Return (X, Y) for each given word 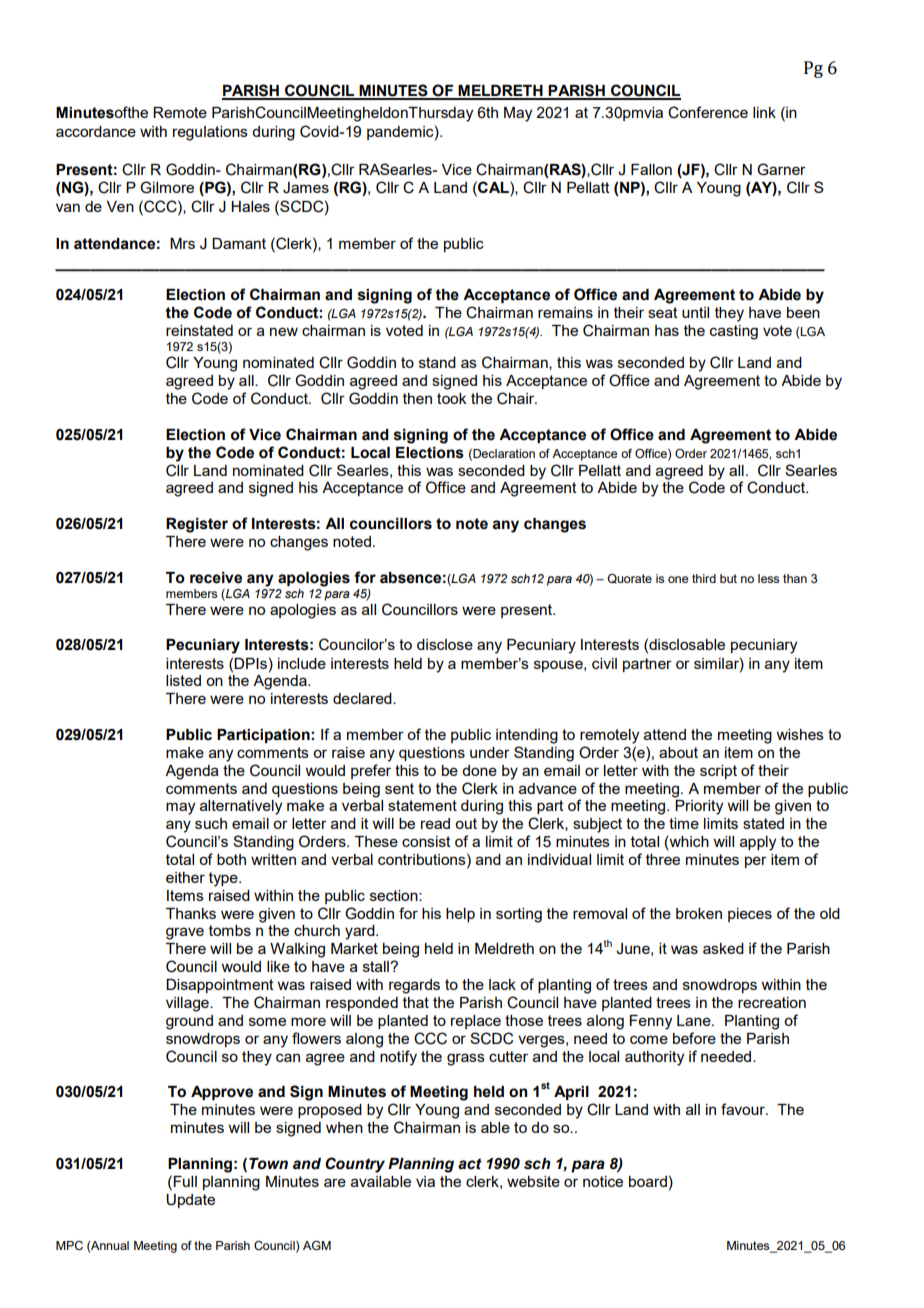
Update (190, 1201)
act (470, 1164)
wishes (800, 734)
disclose (445, 644)
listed (183, 680)
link (764, 112)
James (306, 188)
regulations (210, 133)
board (648, 1181)
